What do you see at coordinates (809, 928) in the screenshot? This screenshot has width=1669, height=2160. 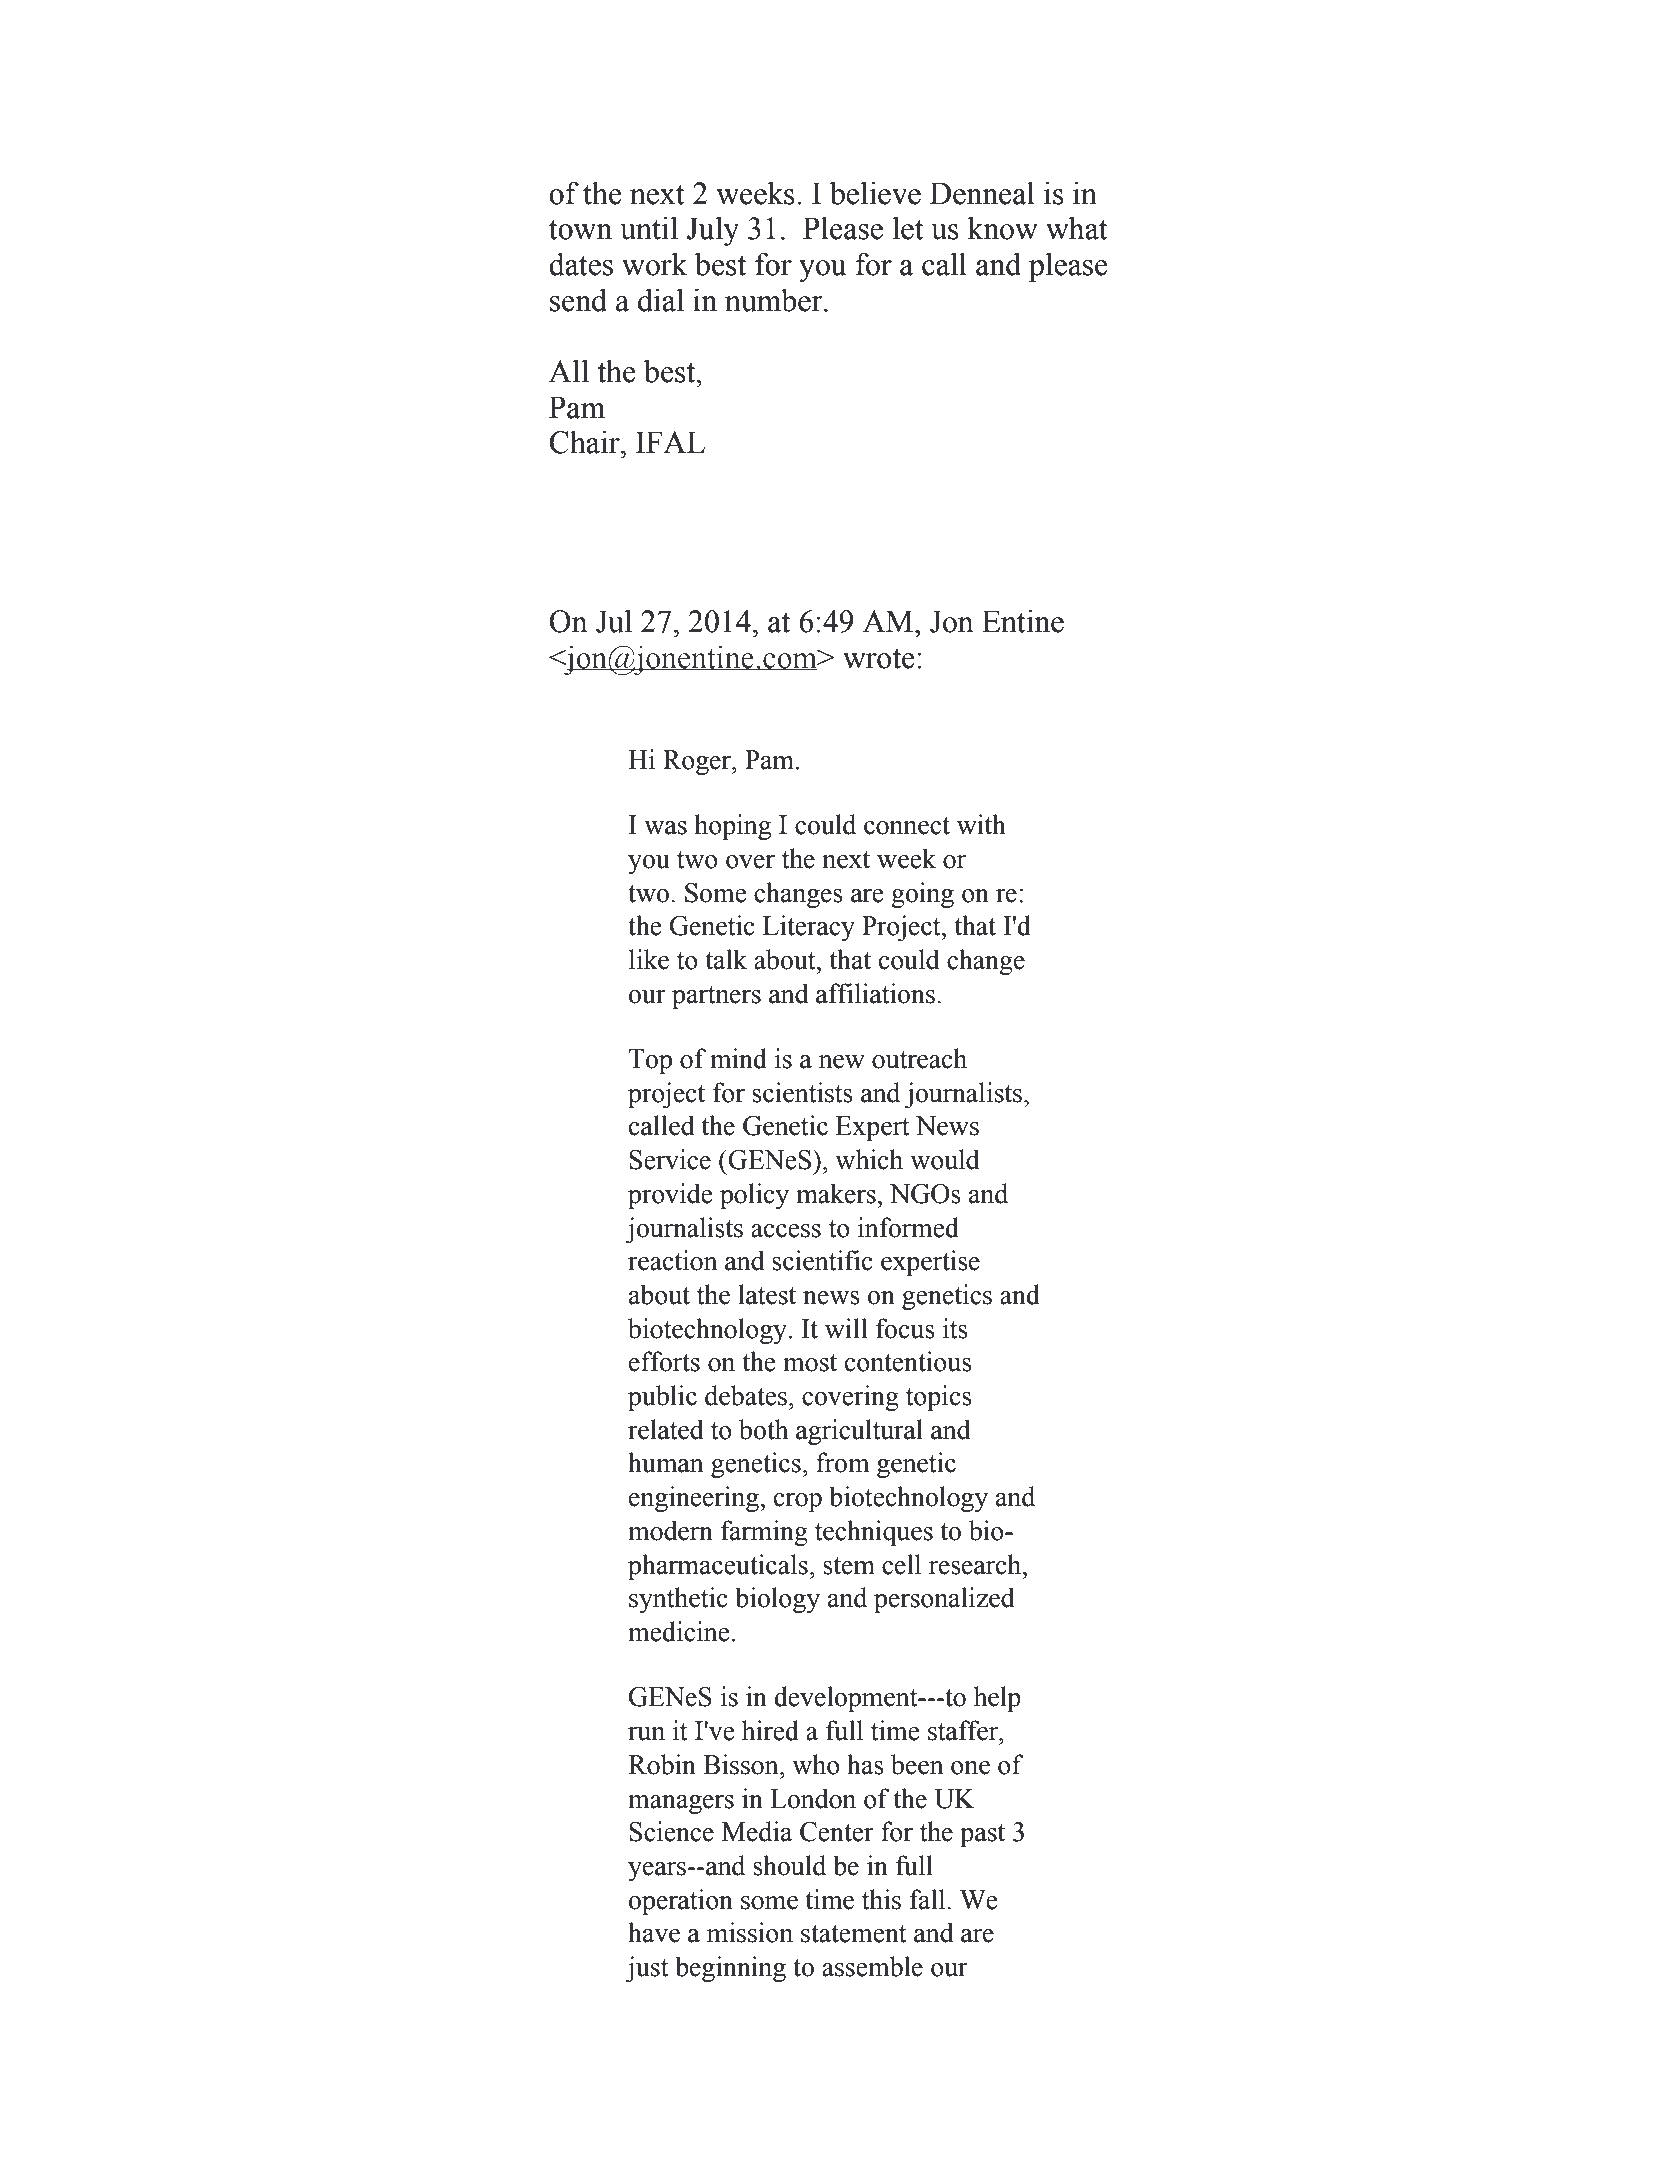 I see `Literacy` at bounding box center [809, 928].
